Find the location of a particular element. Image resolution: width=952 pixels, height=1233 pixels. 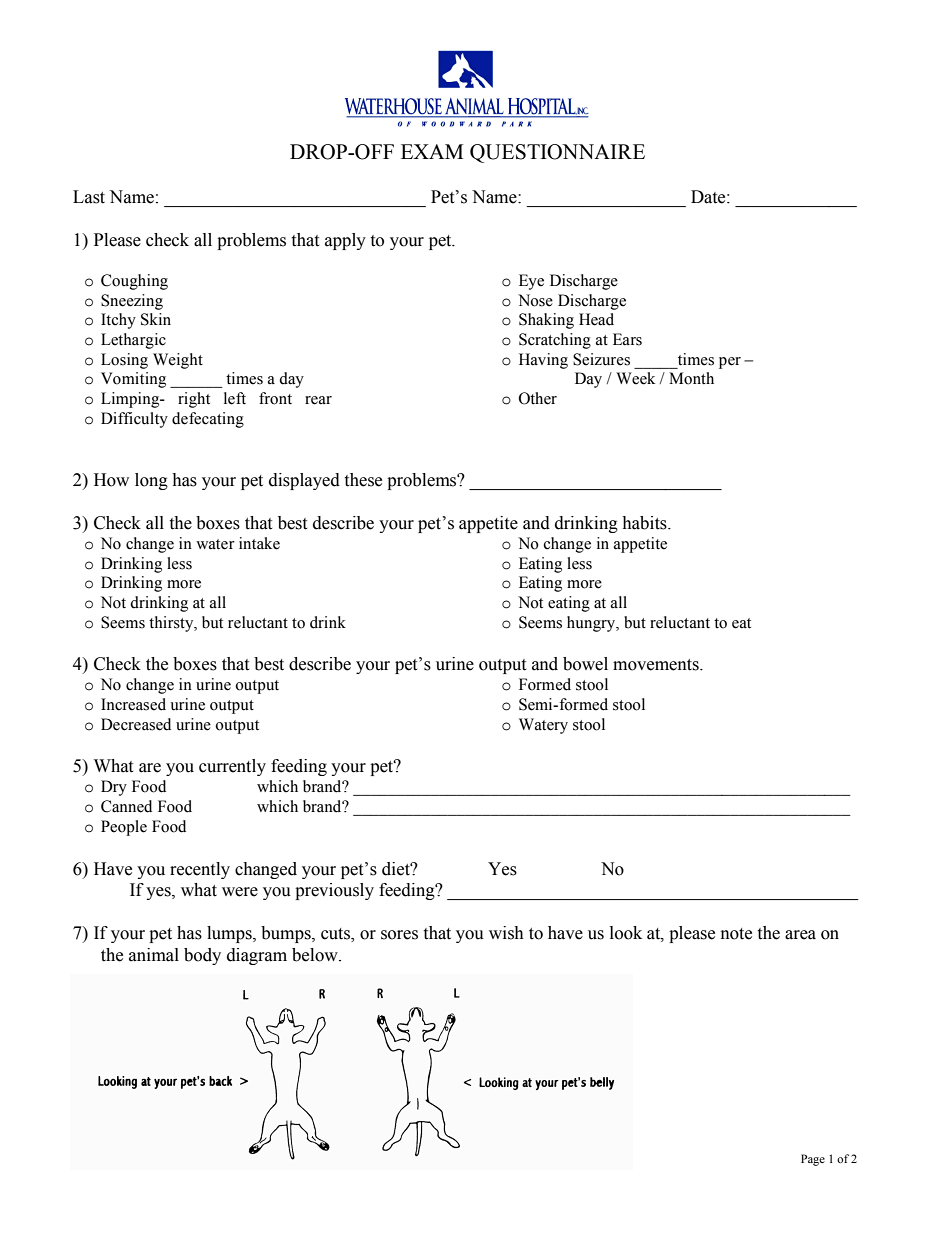

Increased is located at coordinates (133, 704).
